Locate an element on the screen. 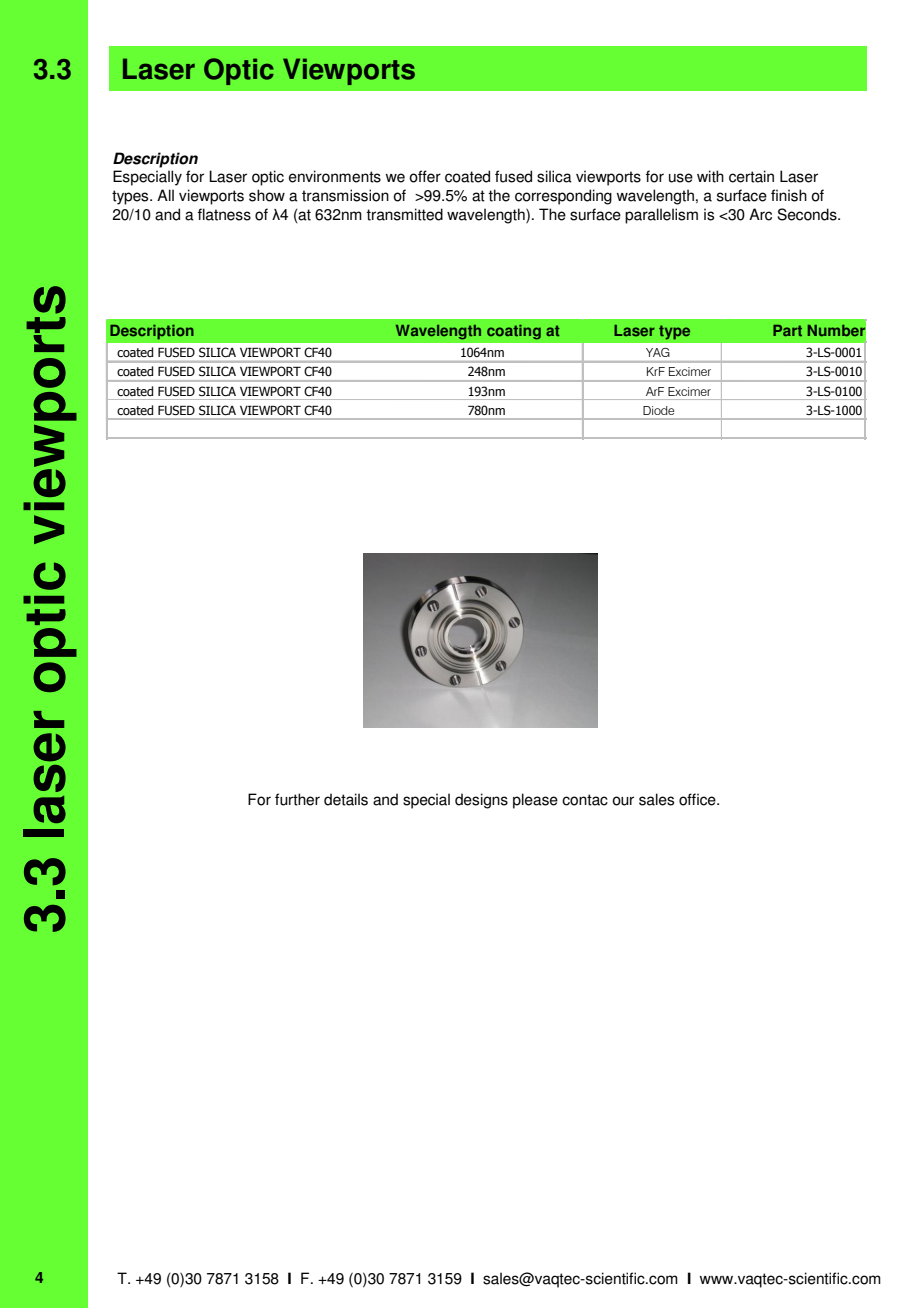  office is located at coordinates (698, 799).
